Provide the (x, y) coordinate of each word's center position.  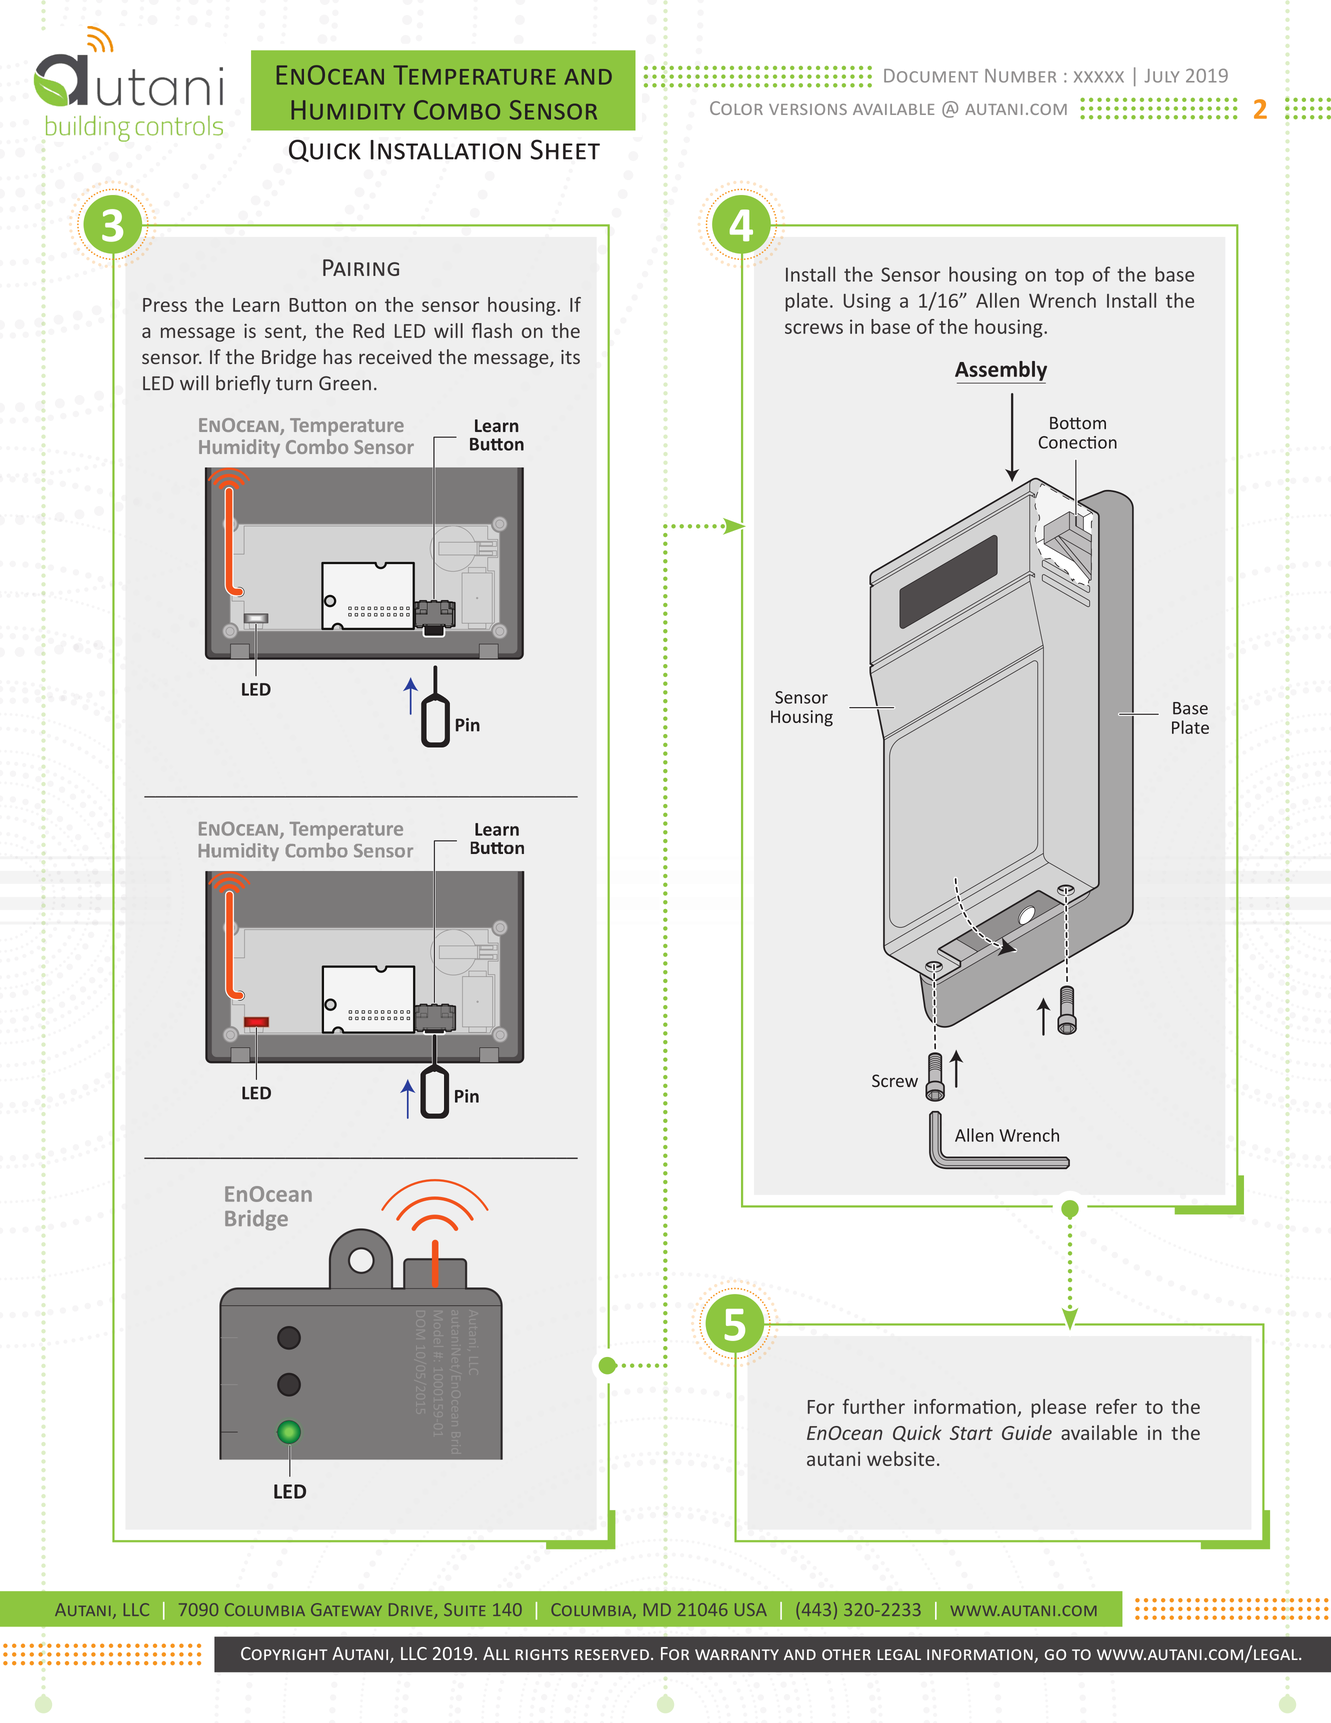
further (874, 1406)
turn (294, 384)
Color (736, 108)
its (570, 357)
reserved (612, 1654)
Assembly (1001, 372)
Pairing (361, 267)
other (846, 1654)
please (1058, 1408)
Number (1020, 76)
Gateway (346, 1609)
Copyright (284, 1653)
